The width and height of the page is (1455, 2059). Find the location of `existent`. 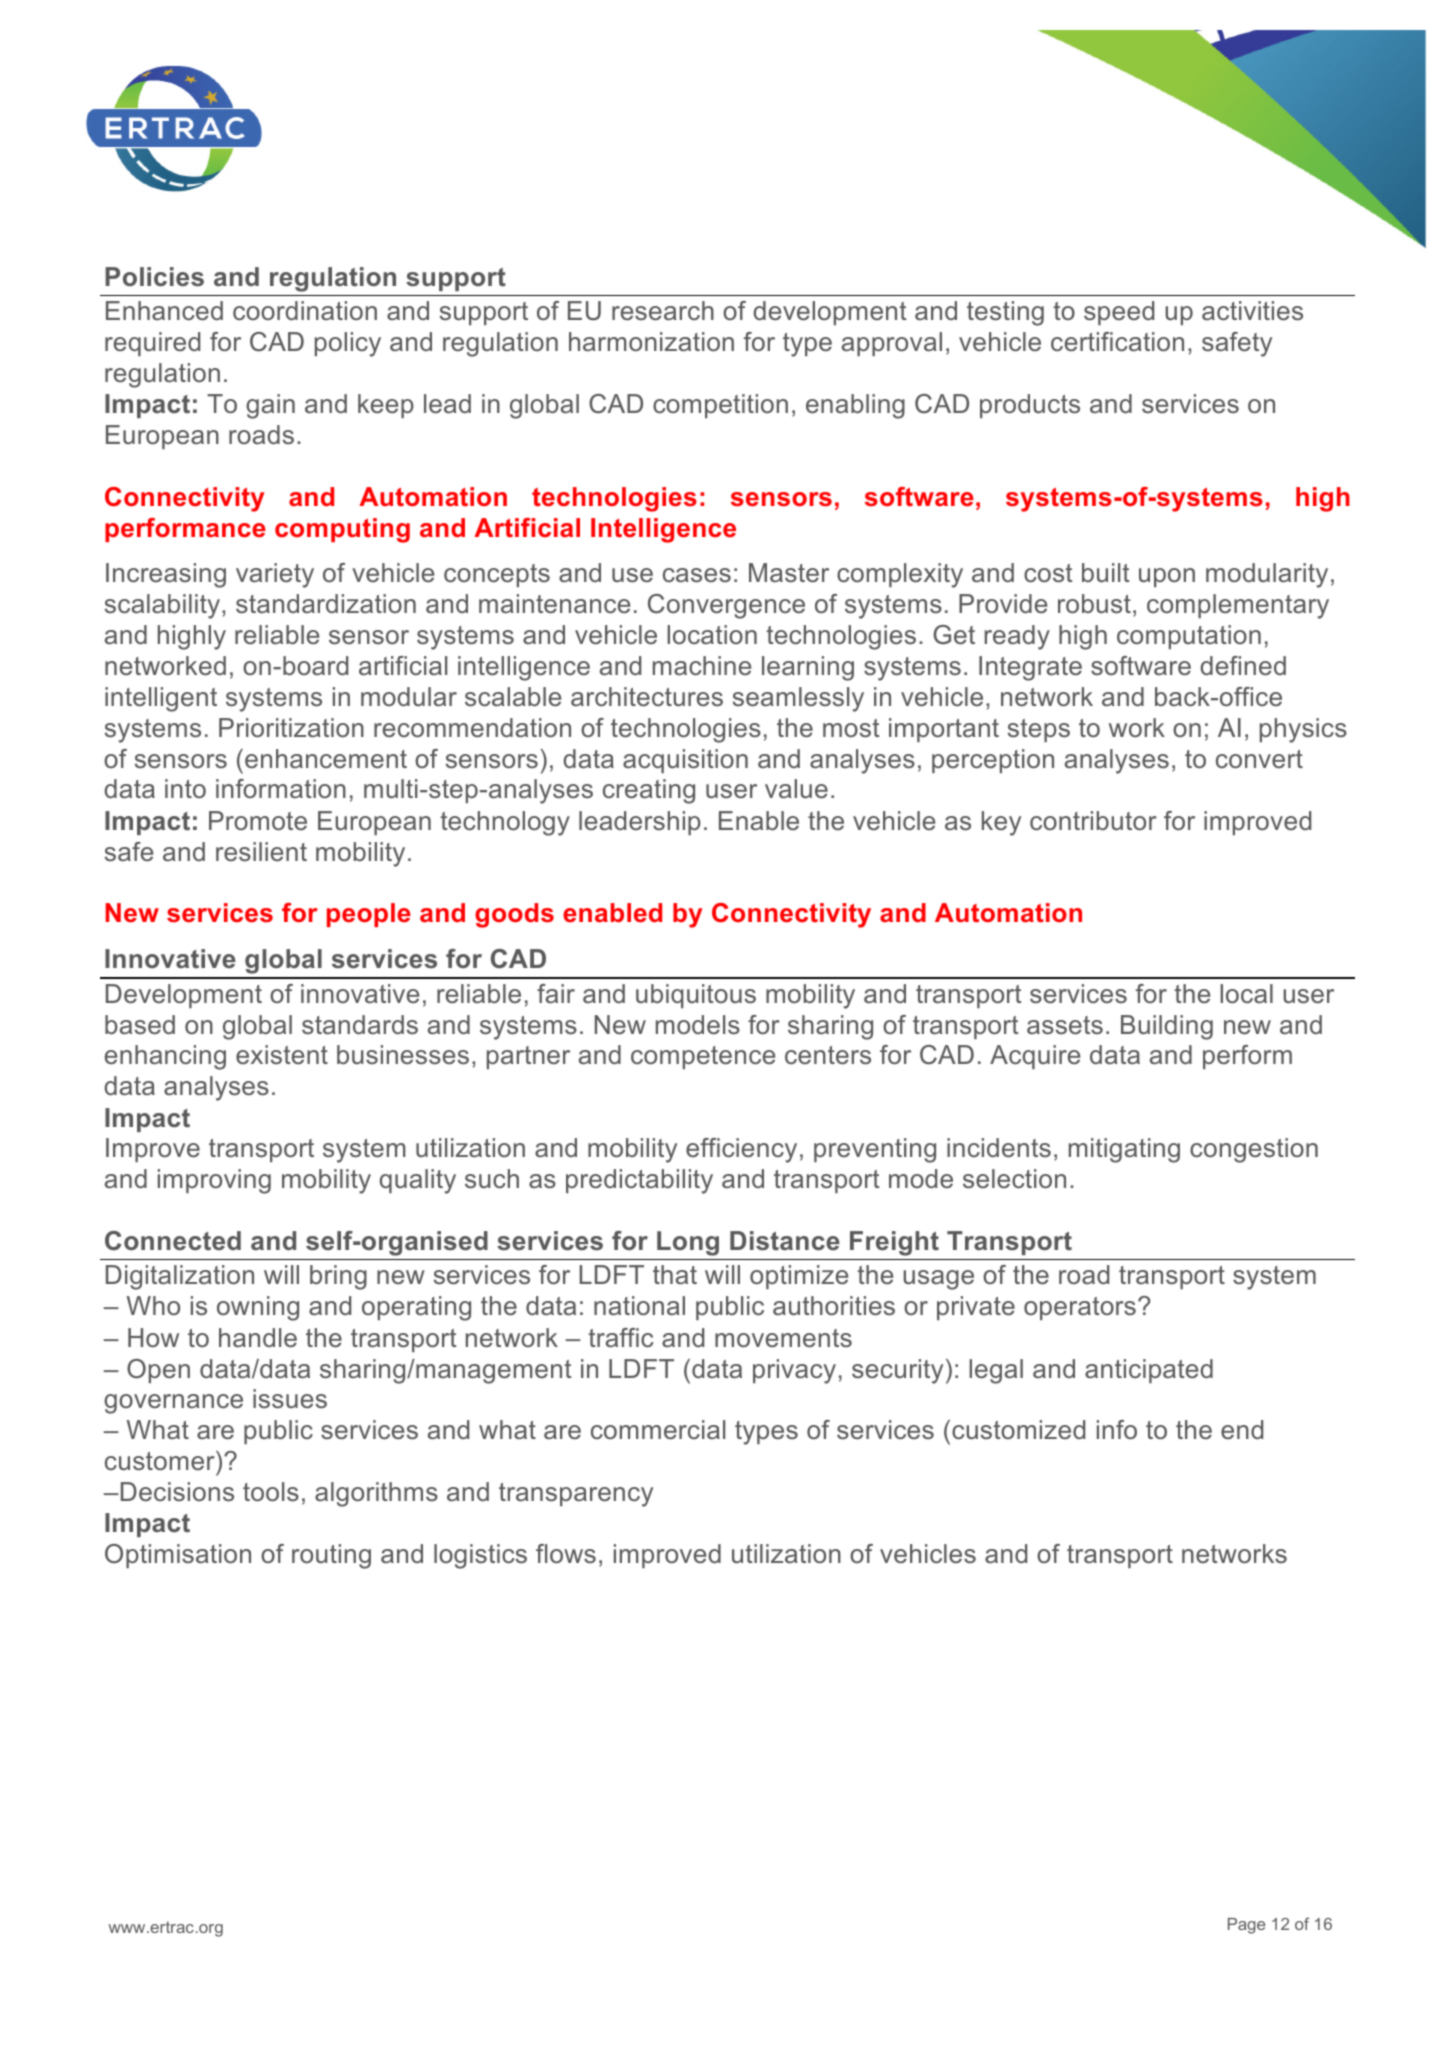

existent is located at coordinates (282, 1055).
